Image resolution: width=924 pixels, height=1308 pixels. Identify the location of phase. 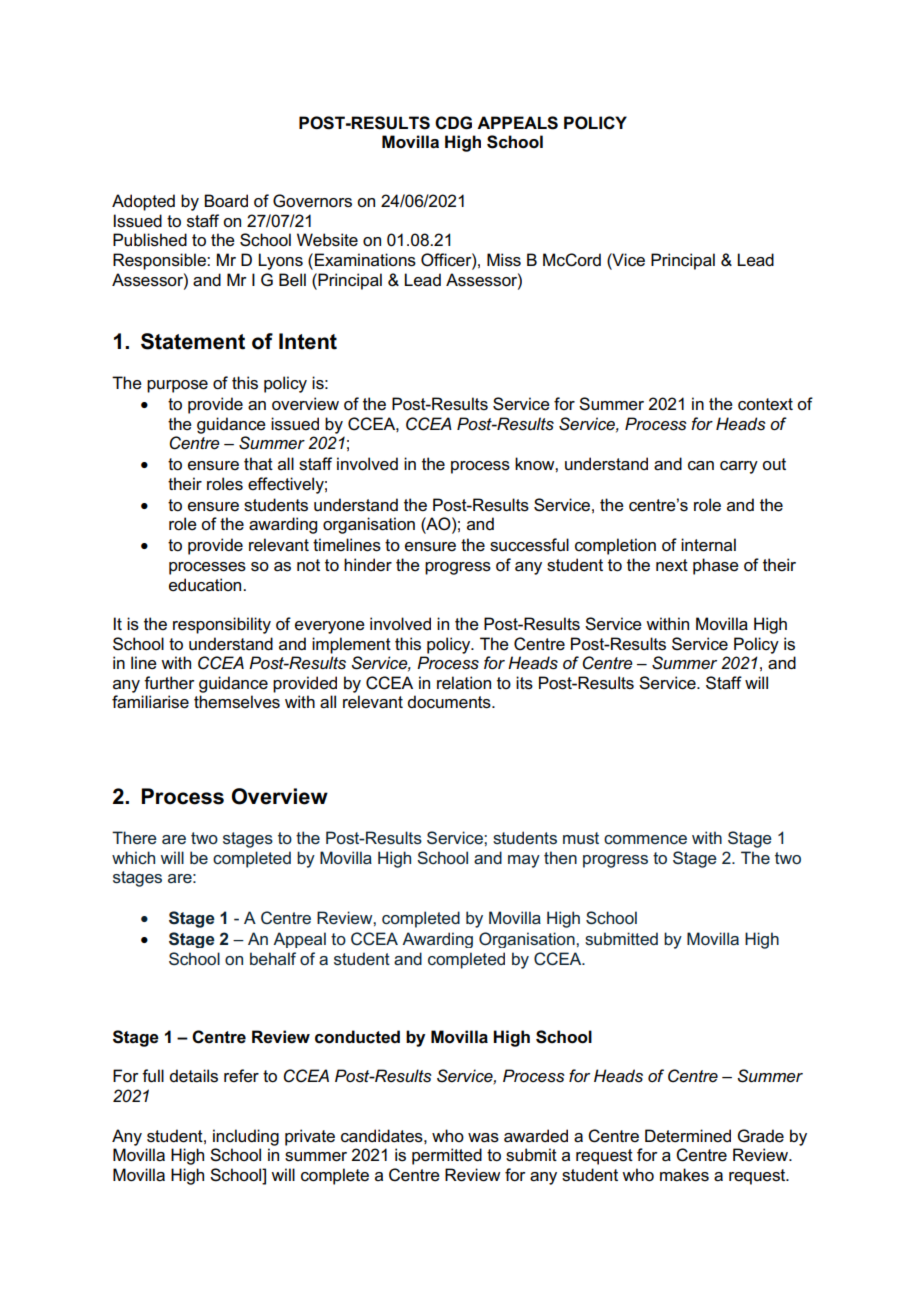
(716, 566).
